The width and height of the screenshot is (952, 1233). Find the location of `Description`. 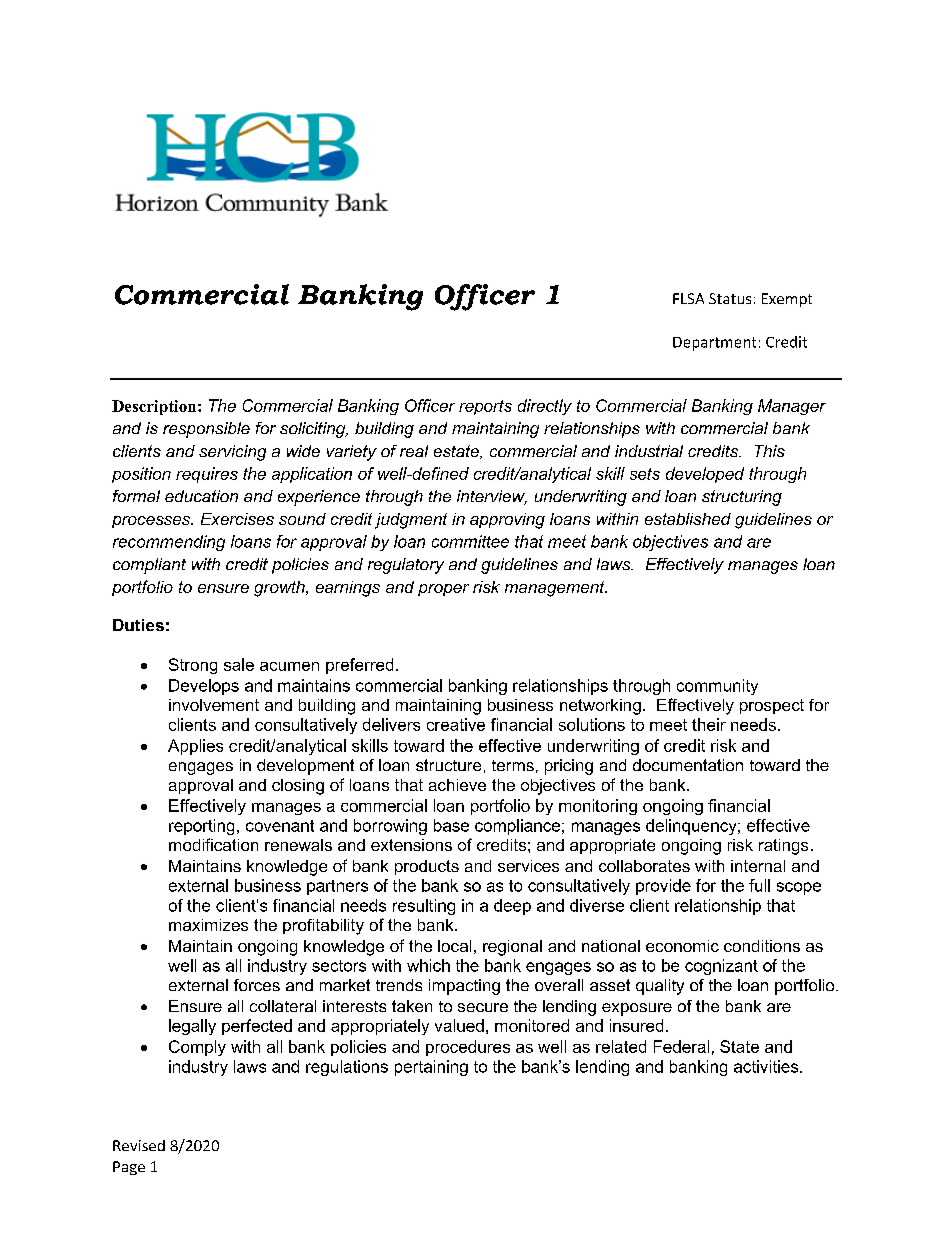

Description is located at coordinates (155, 407).
